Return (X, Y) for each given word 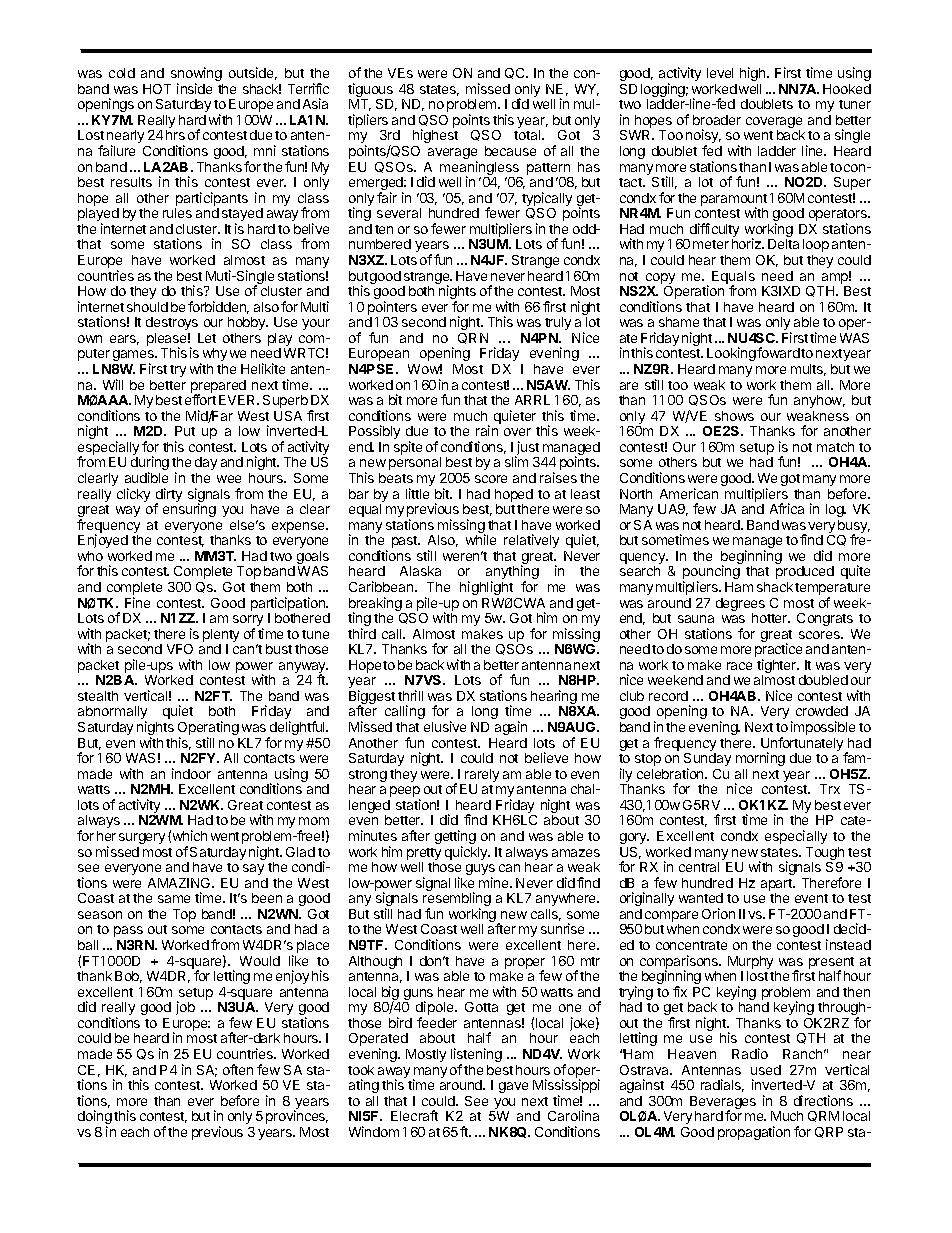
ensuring (189, 510)
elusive (445, 726)
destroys (172, 323)
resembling (457, 900)
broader (717, 120)
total (528, 135)
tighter (778, 667)
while (481, 539)
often (238, 1069)
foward (778, 352)
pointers (392, 309)
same (174, 899)
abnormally (112, 714)
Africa (787, 508)
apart (777, 886)
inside (194, 88)
